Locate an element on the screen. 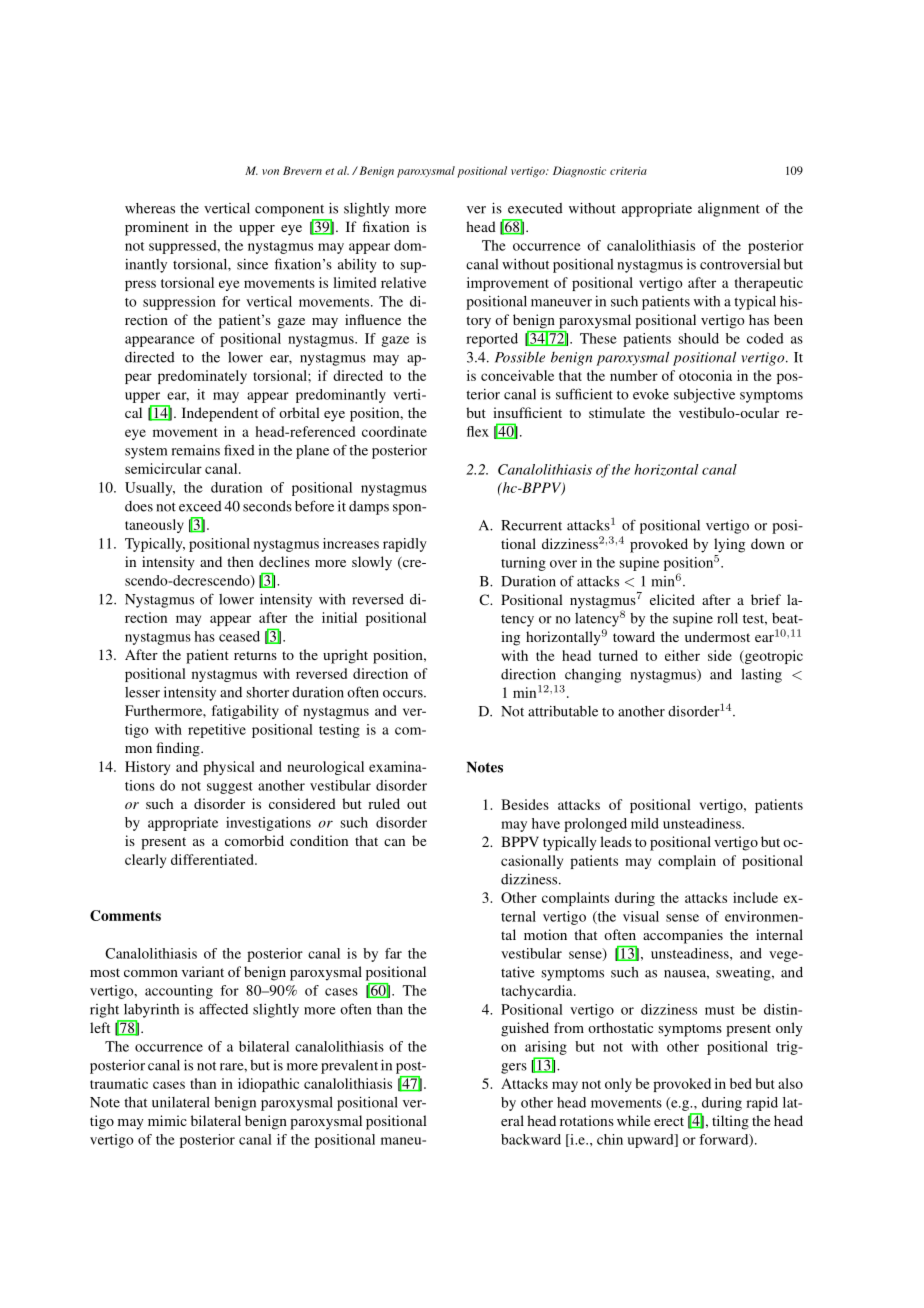  remains is located at coordinates (196, 450).
